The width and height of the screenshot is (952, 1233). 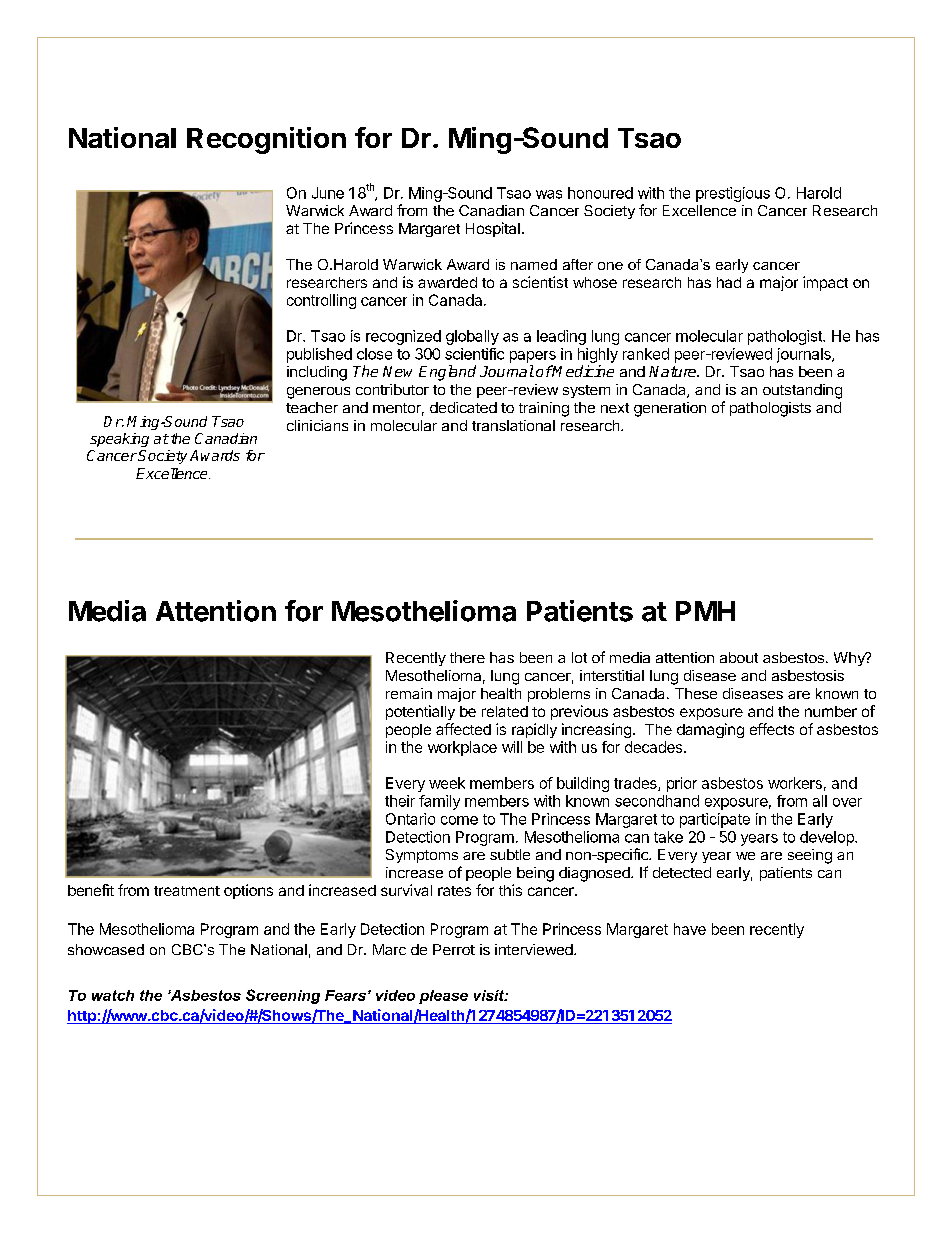 I want to click on please, so click(x=443, y=997).
